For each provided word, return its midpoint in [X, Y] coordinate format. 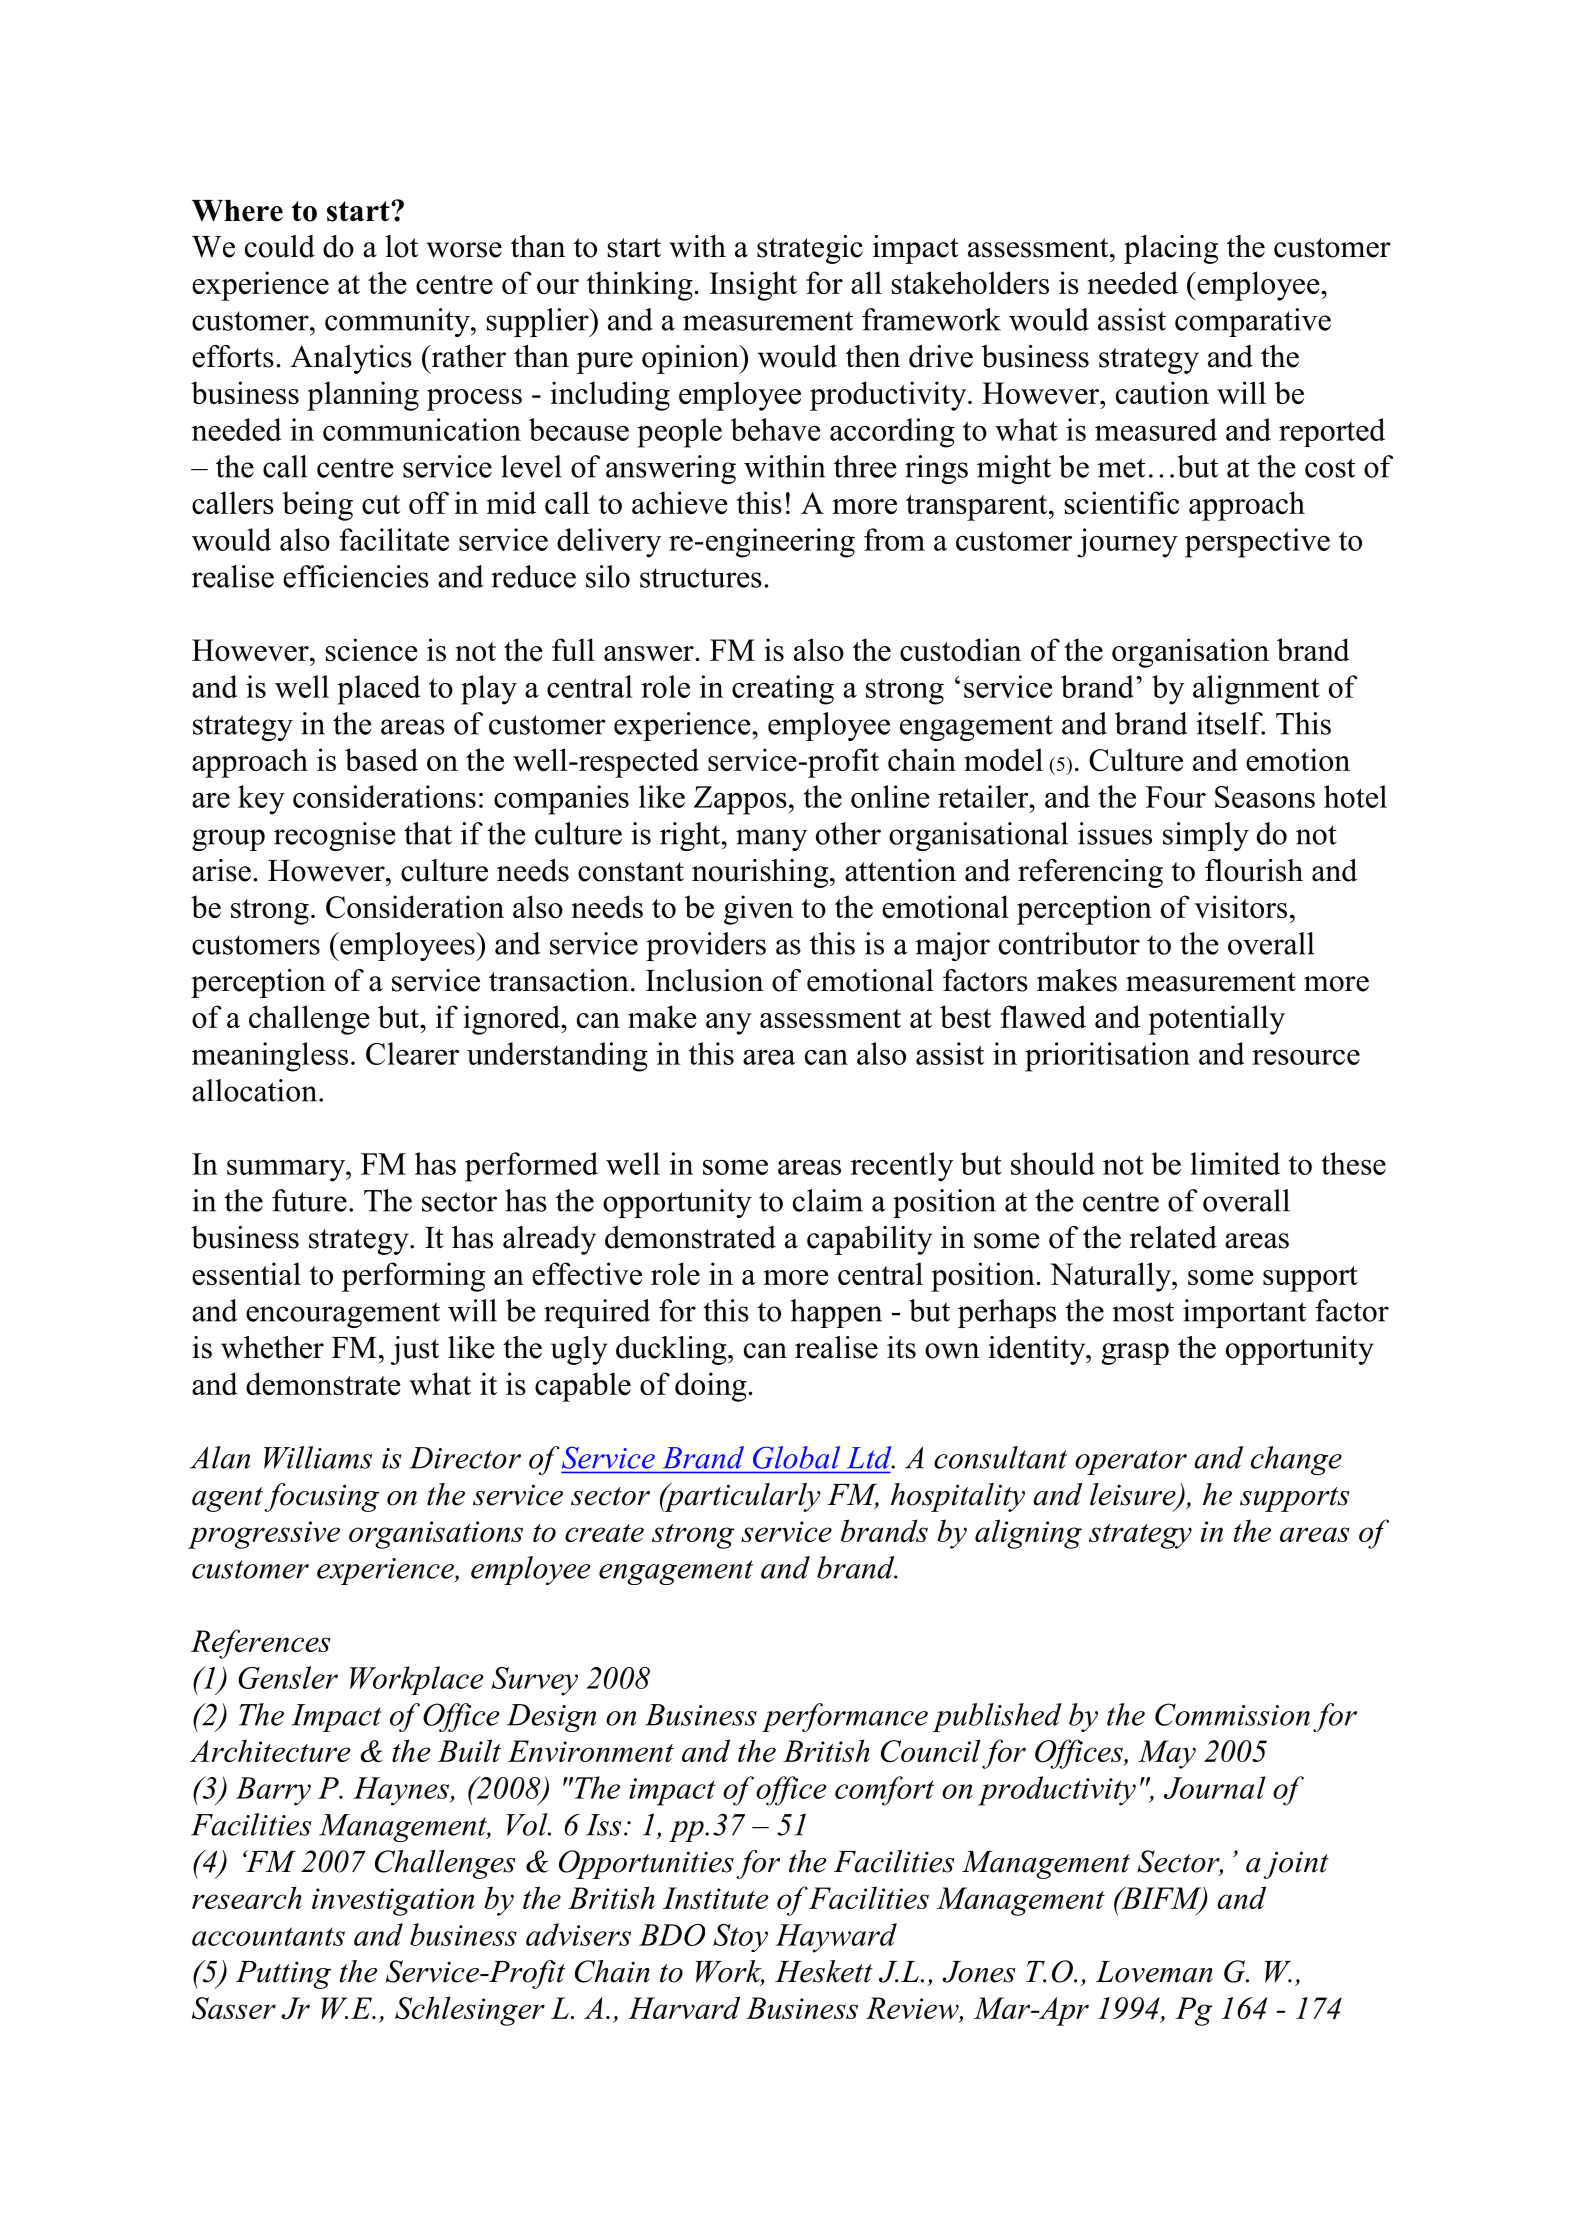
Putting [283, 1975]
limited [1235, 1163]
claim [828, 1200]
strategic [810, 249]
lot [401, 246]
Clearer [412, 1053]
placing [1171, 249]
